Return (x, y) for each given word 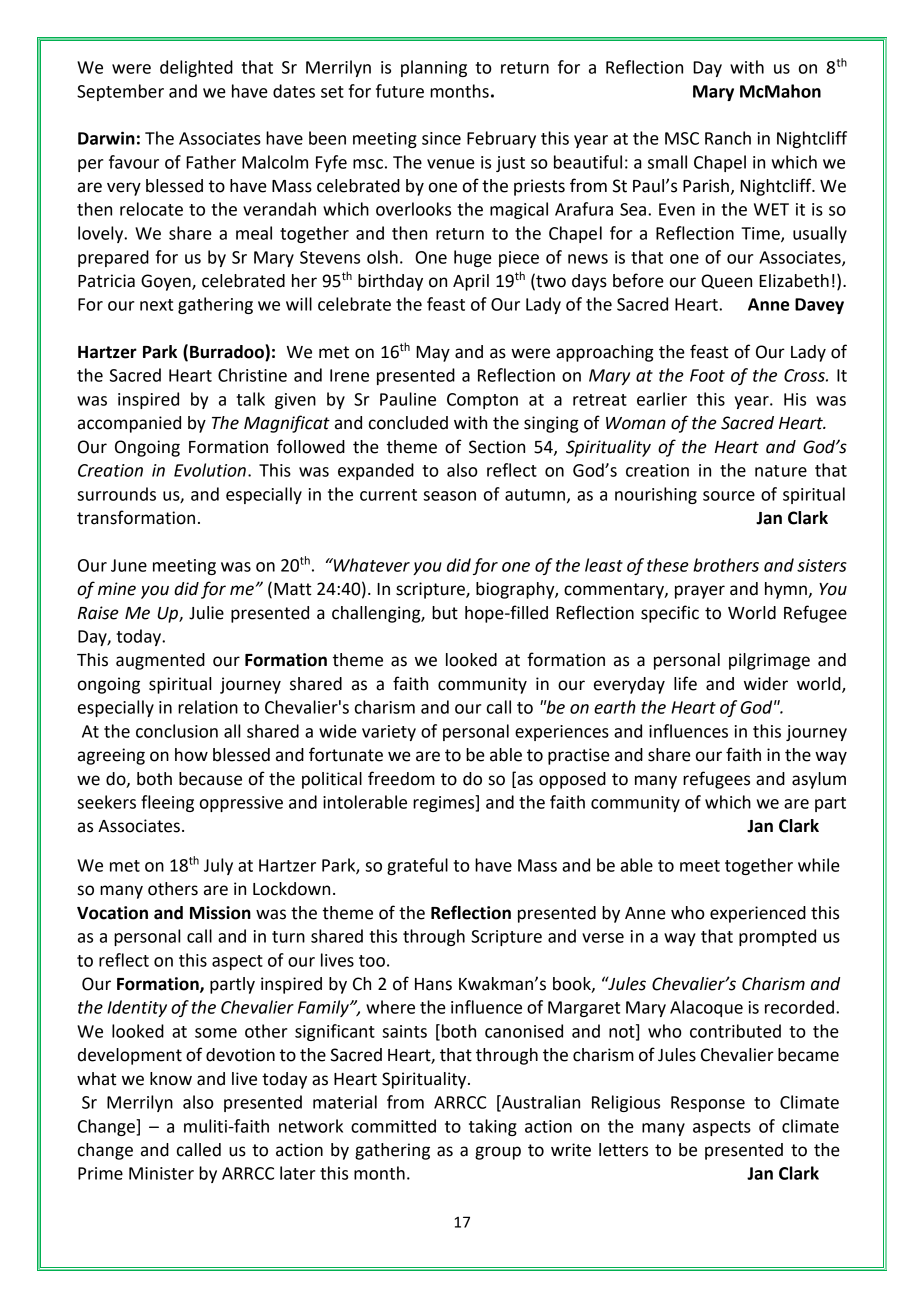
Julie (206, 613)
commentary (615, 591)
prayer (700, 592)
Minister (161, 1173)
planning (434, 68)
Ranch (728, 138)
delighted (196, 68)
